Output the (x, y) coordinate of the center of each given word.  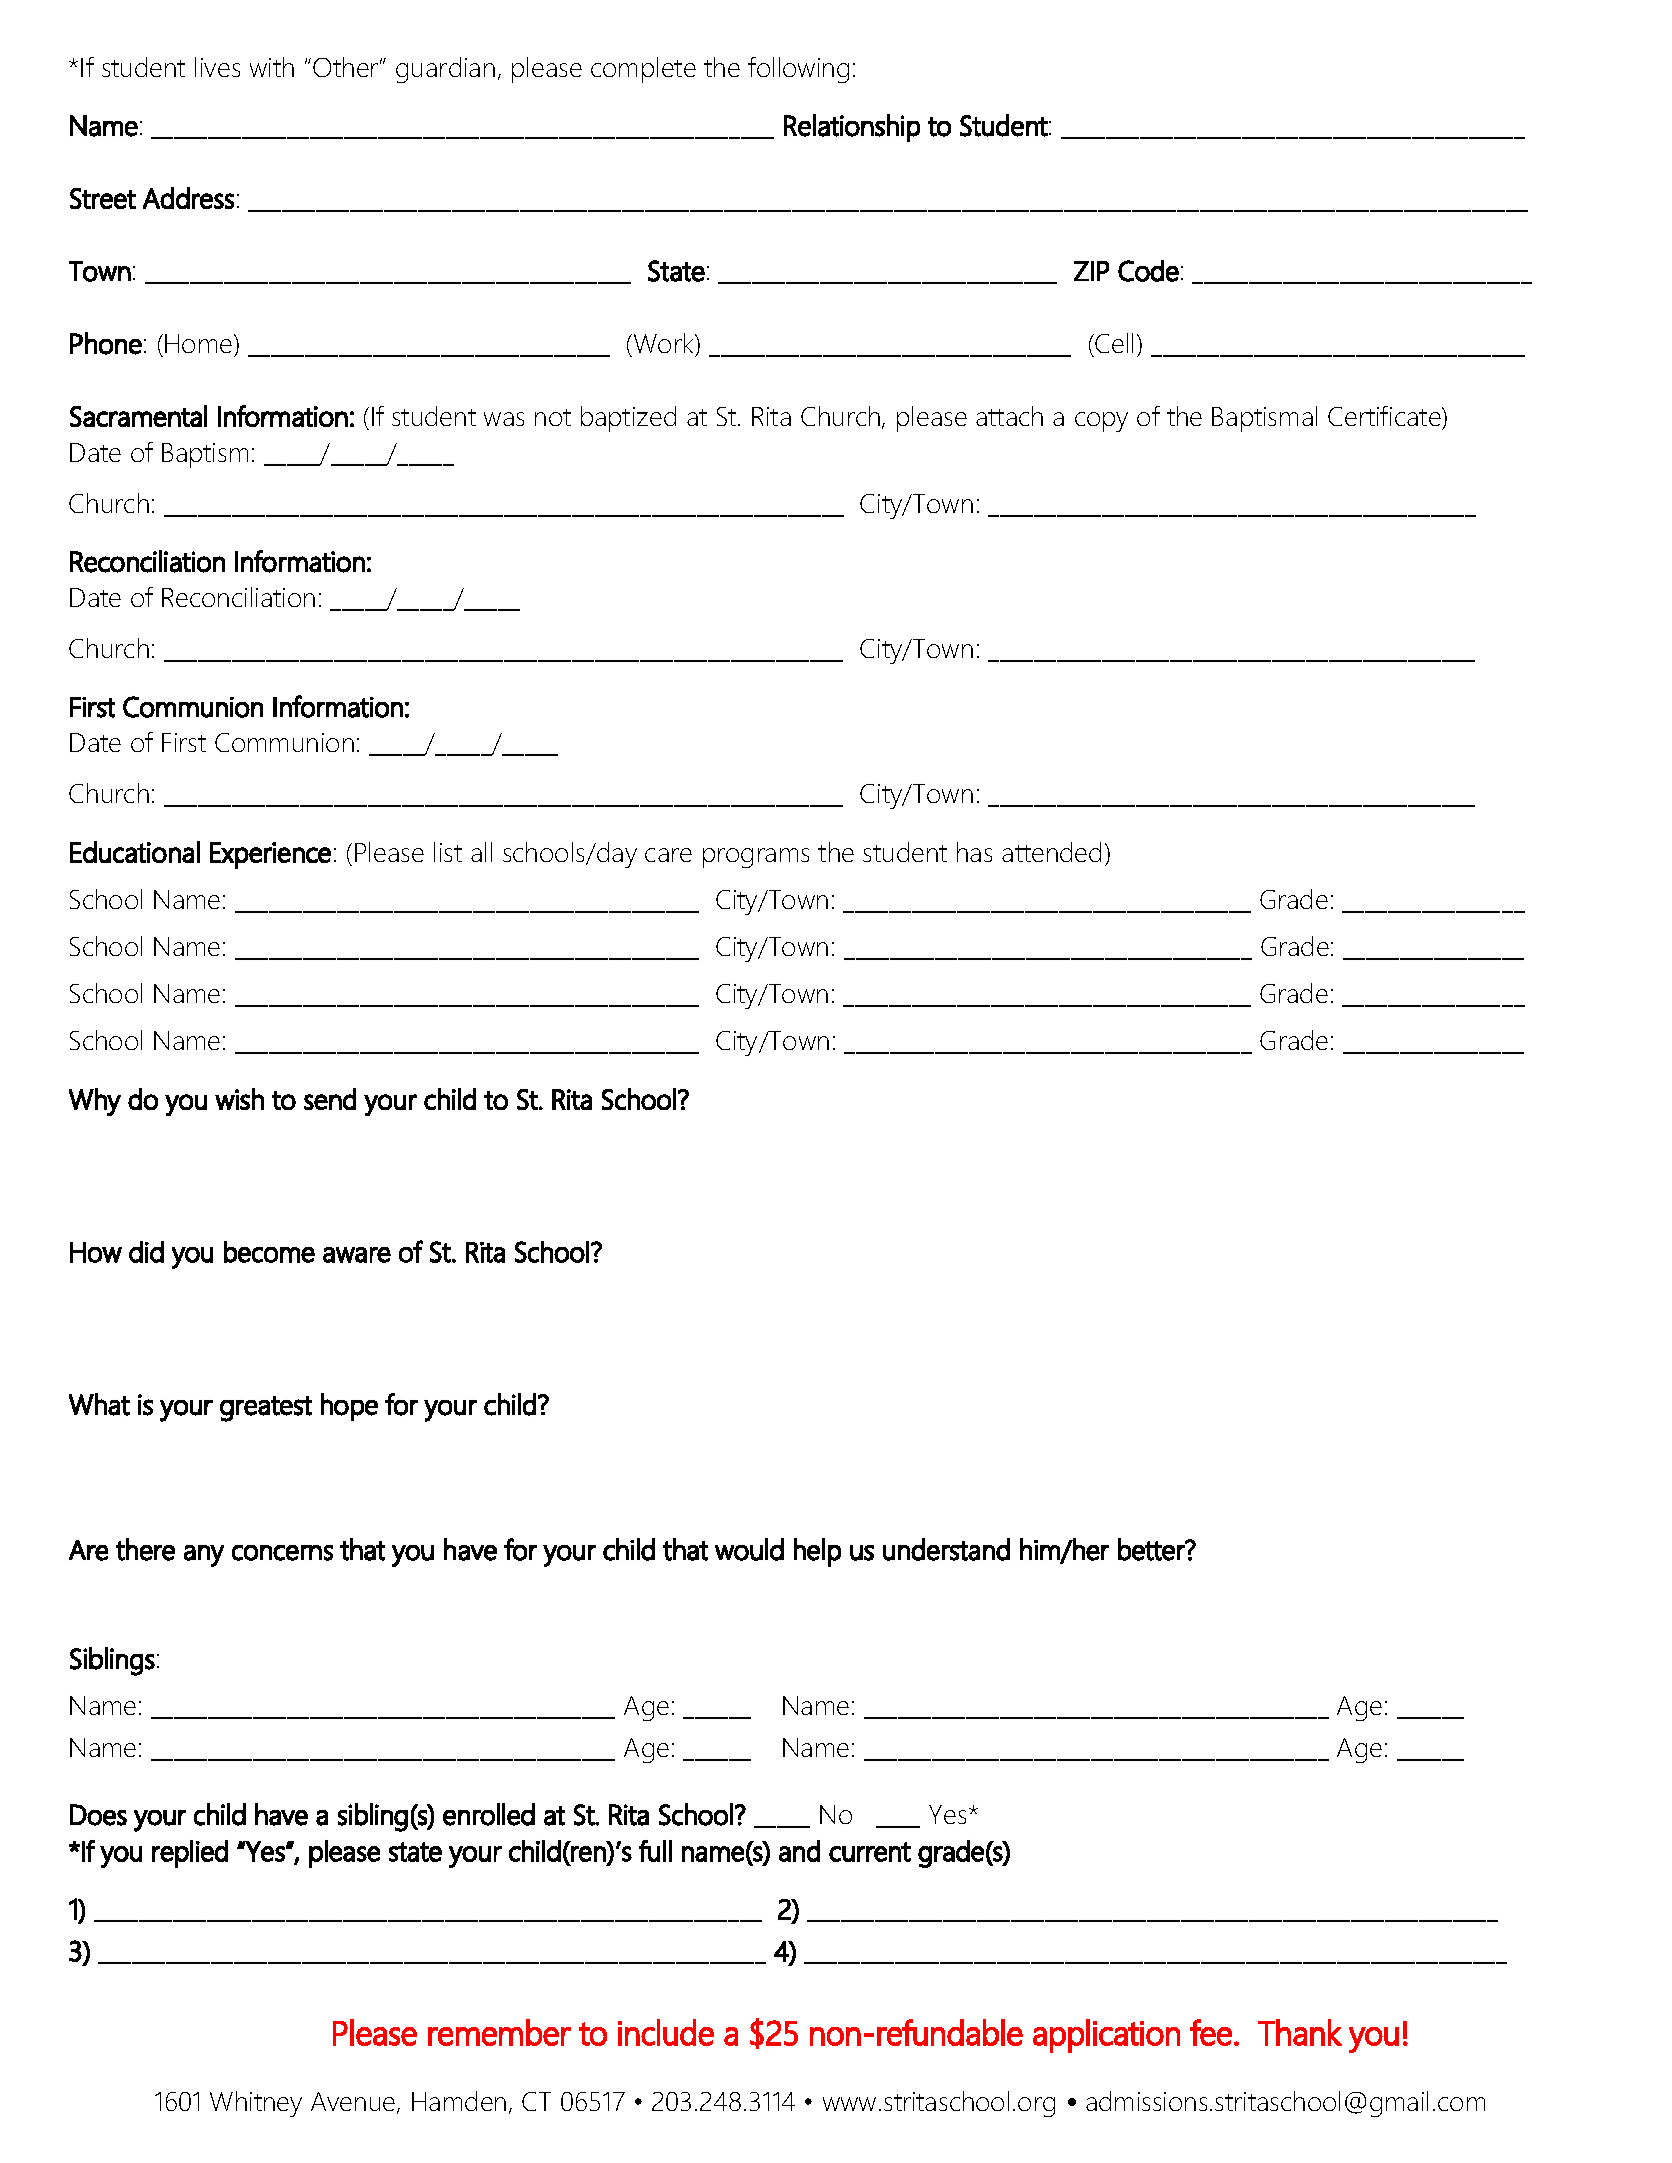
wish (239, 1099)
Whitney (256, 2104)
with (272, 67)
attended (1051, 852)
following (798, 70)
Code (1148, 271)
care (668, 855)
